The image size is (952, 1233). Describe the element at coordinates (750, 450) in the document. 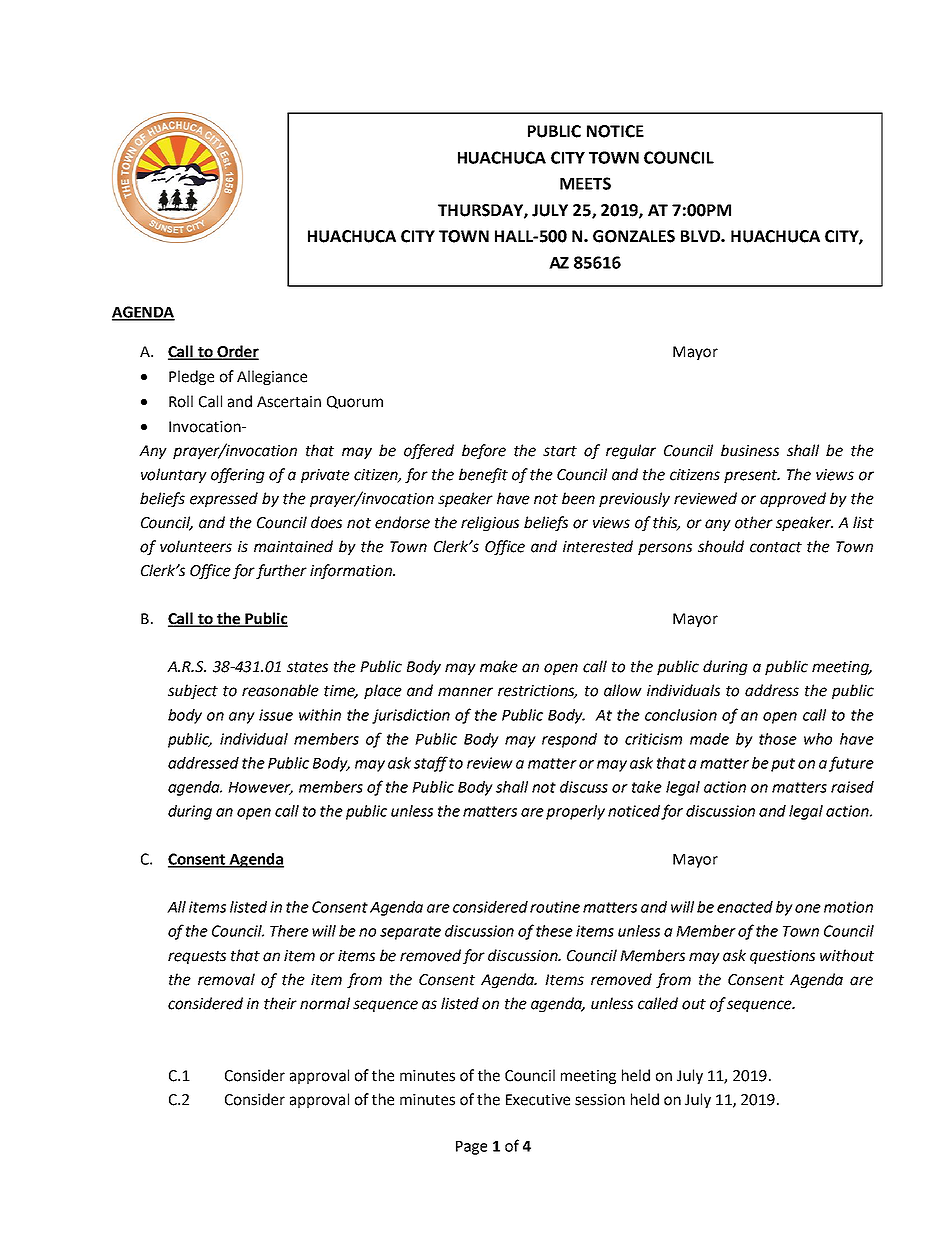

I see `business` at that location.
